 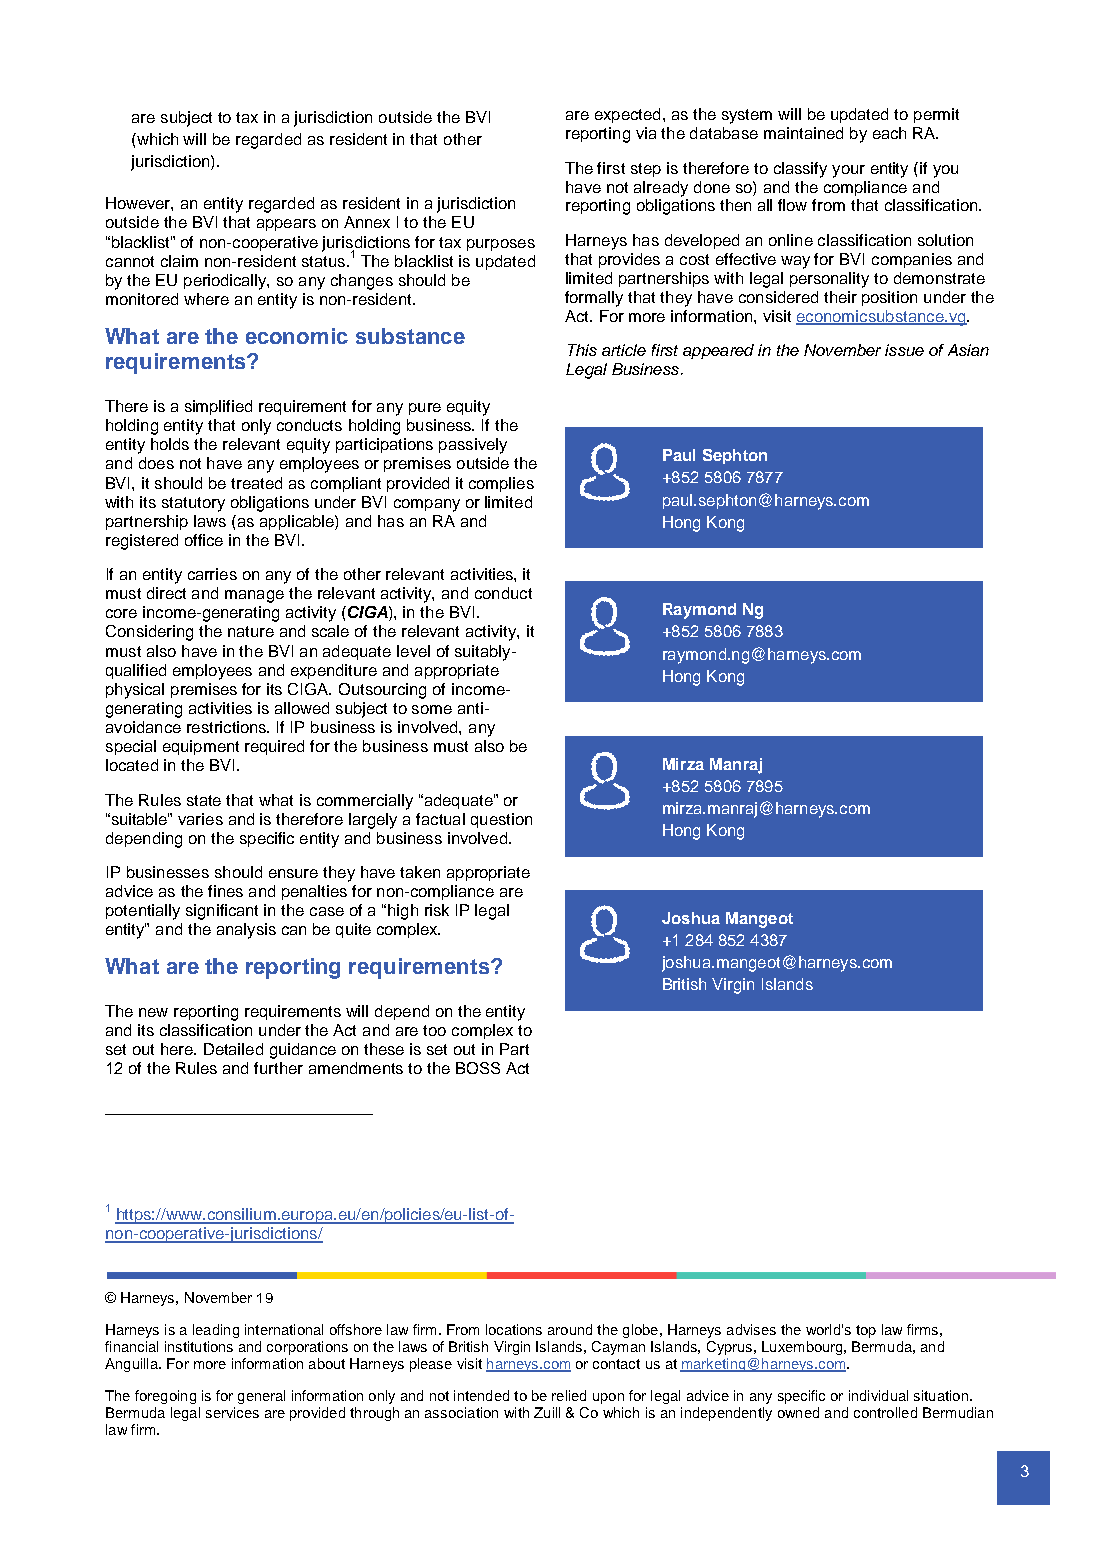 I want to click on your, so click(x=848, y=171).
